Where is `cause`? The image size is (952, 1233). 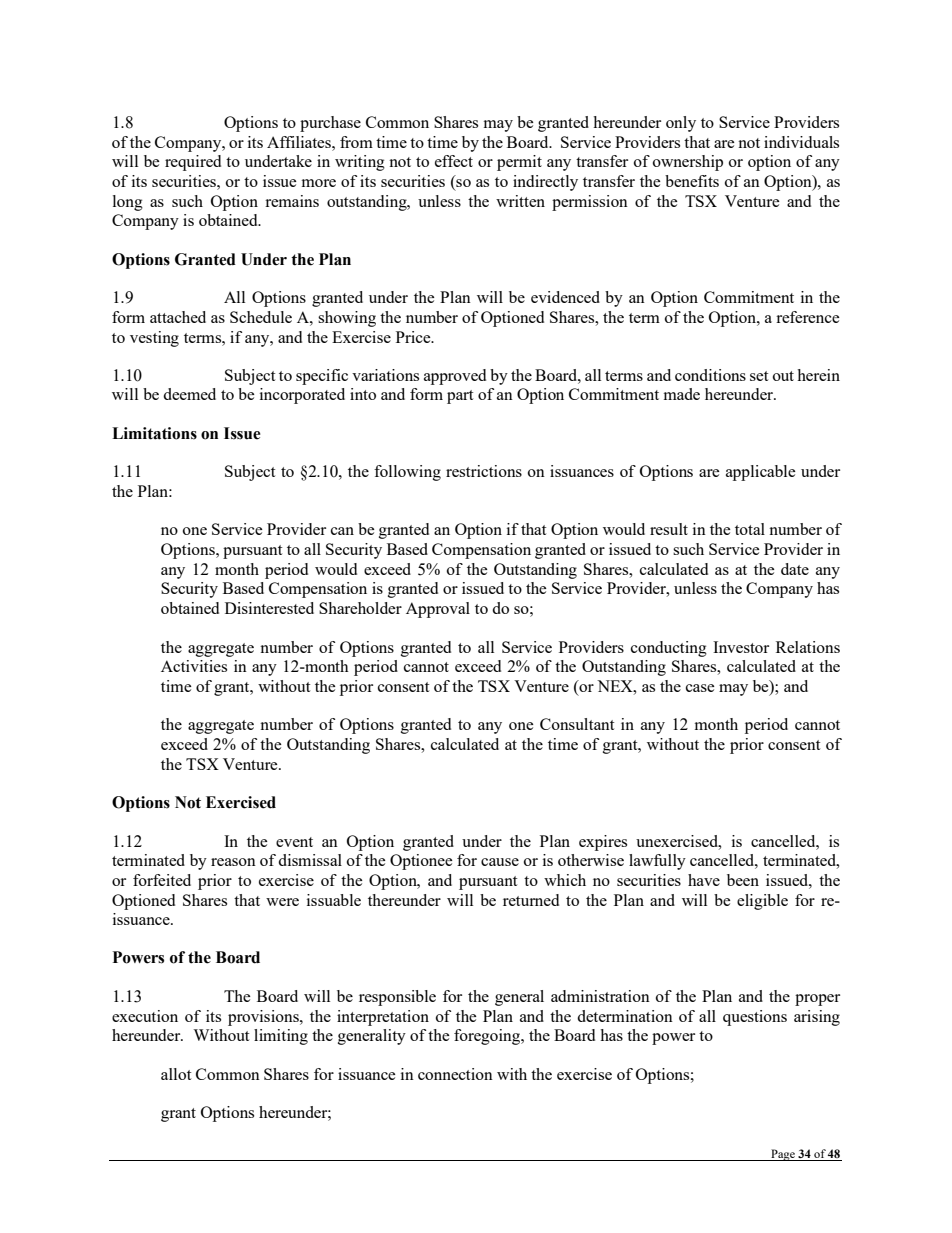 cause is located at coordinates (500, 862).
